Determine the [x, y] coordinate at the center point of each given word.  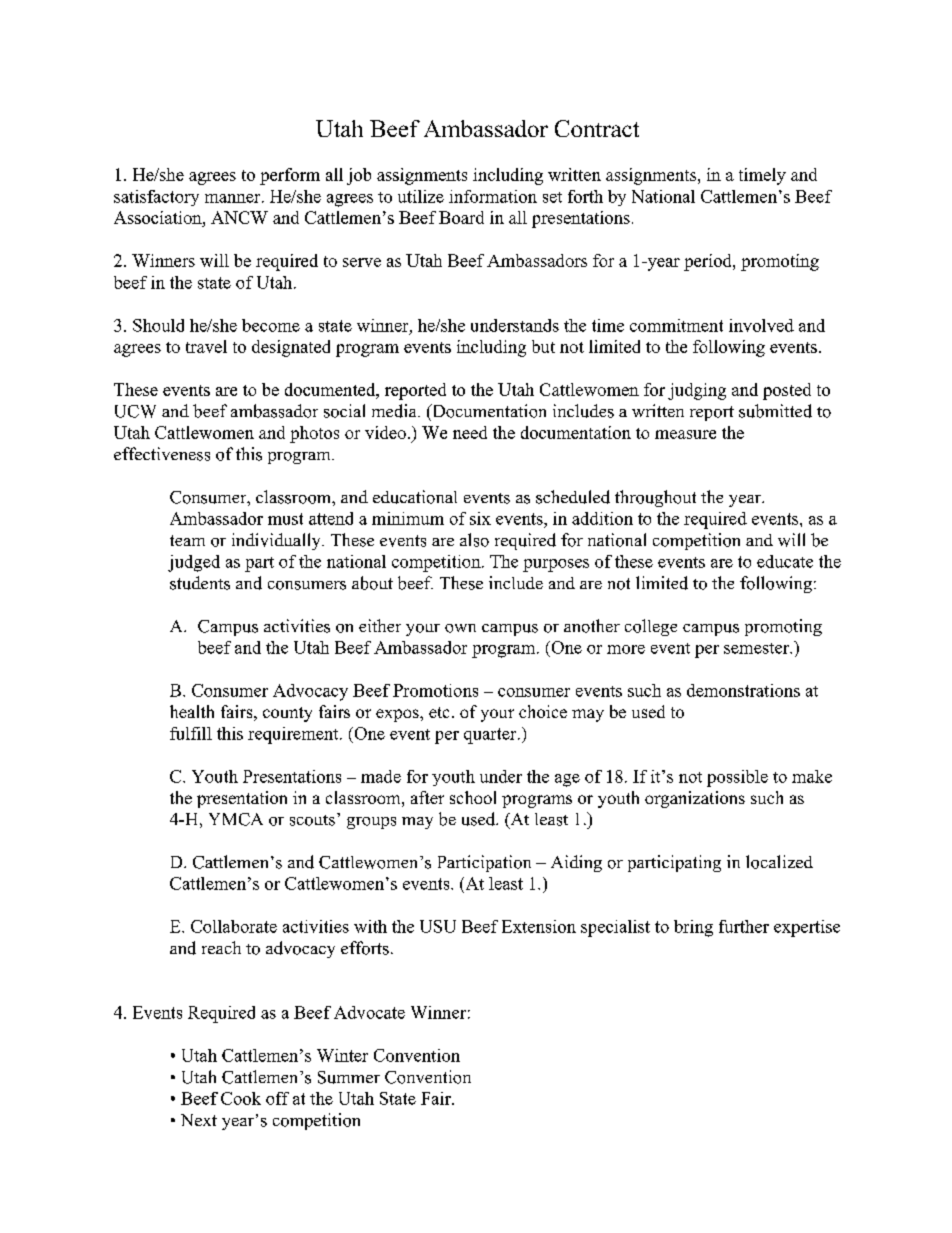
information [493, 196]
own [460, 628]
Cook [241, 1098]
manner [234, 198]
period [709, 262]
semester [757, 648]
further [744, 926]
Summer [349, 1077]
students [200, 583]
